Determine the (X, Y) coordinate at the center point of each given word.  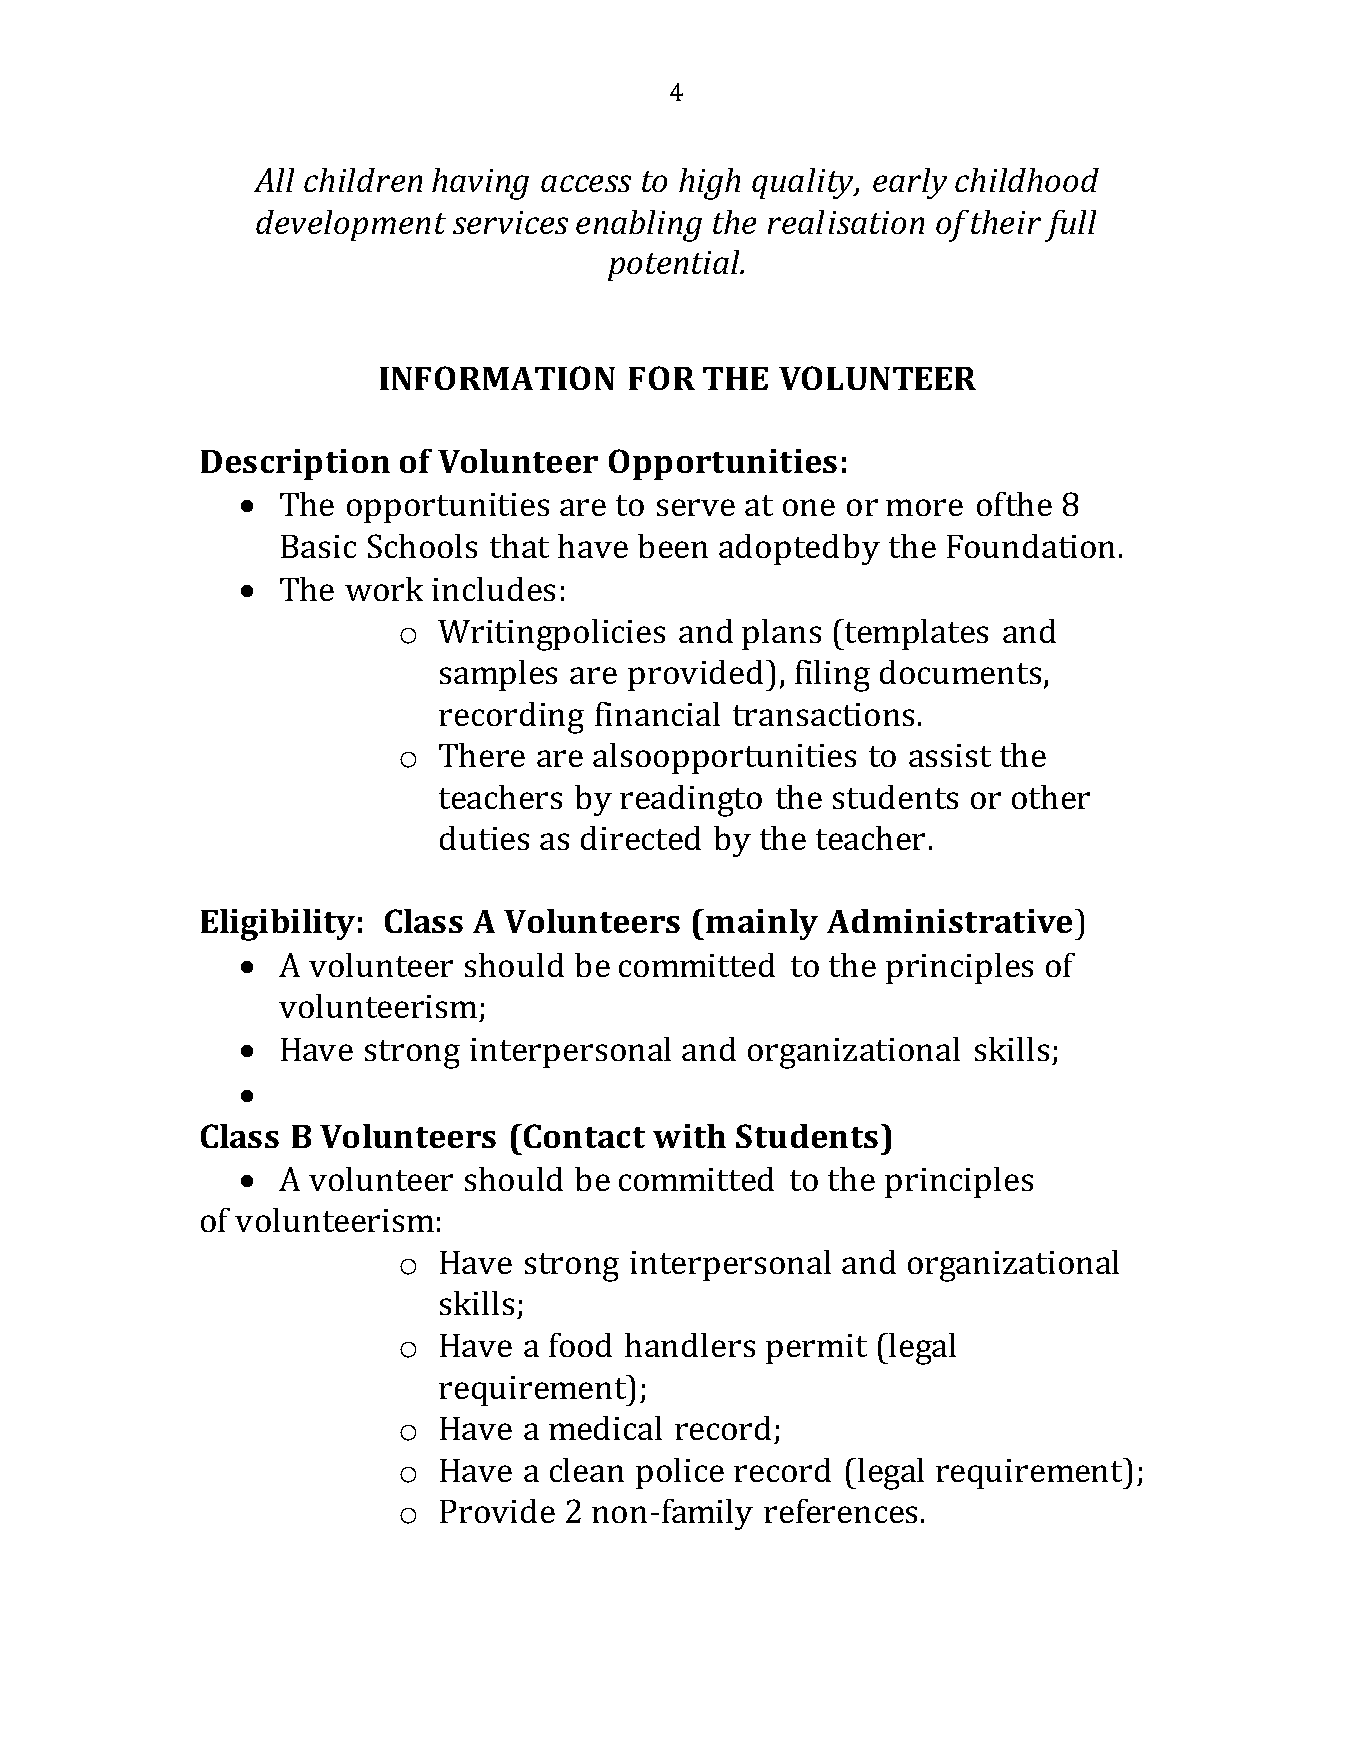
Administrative (951, 921)
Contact (584, 1136)
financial (657, 714)
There (482, 755)
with (689, 1136)
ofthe (1014, 504)
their (1006, 222)
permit (816, 1349)
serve (696, 507)
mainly (762, 924)
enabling (639, 226)
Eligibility (278, 925)
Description (295, 464)
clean (587, 1470)
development (351, 225)
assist (950, 755)
